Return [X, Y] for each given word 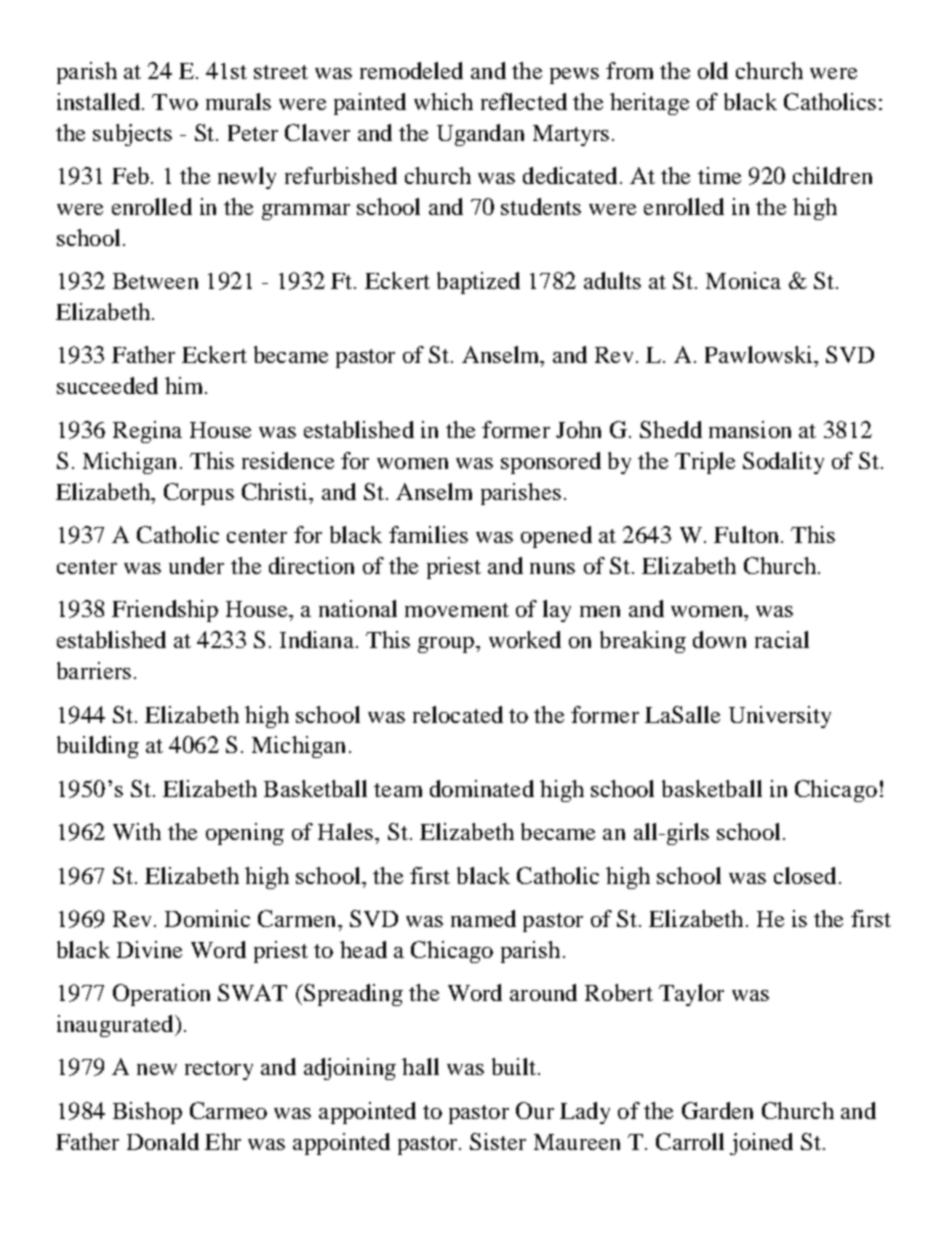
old [713, 70]
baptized [478, 283]
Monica [743, 280]
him [185, 385]
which [443, 101]
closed [805, 875]
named [483, 918]
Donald [163, 1141]
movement [457, 610]
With [137, 831]
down [719, 639]
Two [175, 102]
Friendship [165, 611]
